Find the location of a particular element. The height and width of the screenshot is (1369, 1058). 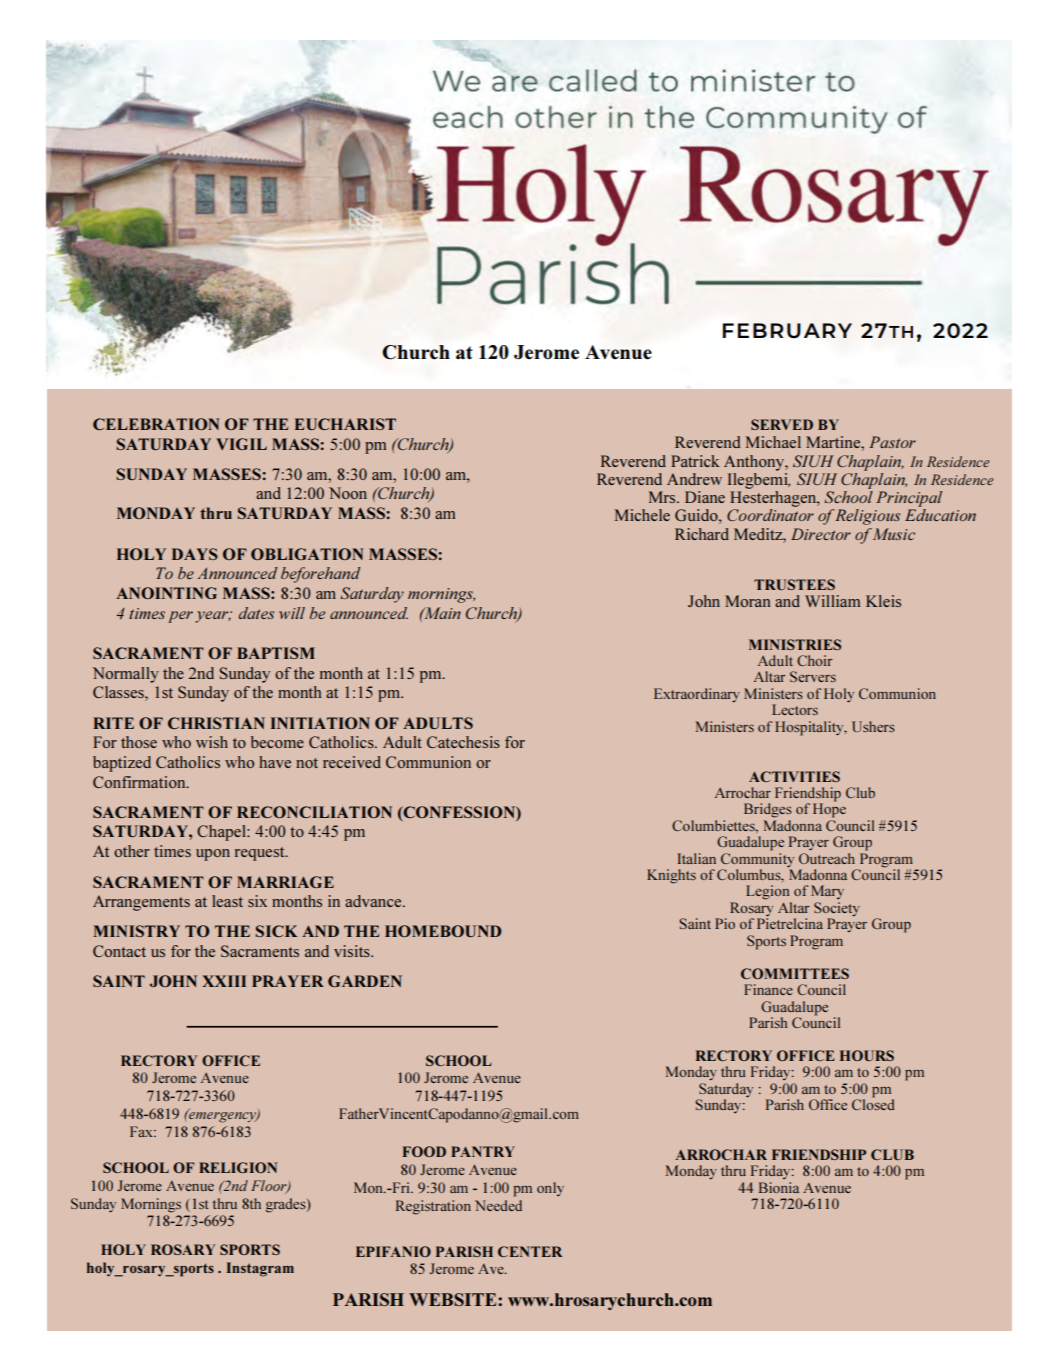

CELEBRATION is located at coordinates (156, 424).
